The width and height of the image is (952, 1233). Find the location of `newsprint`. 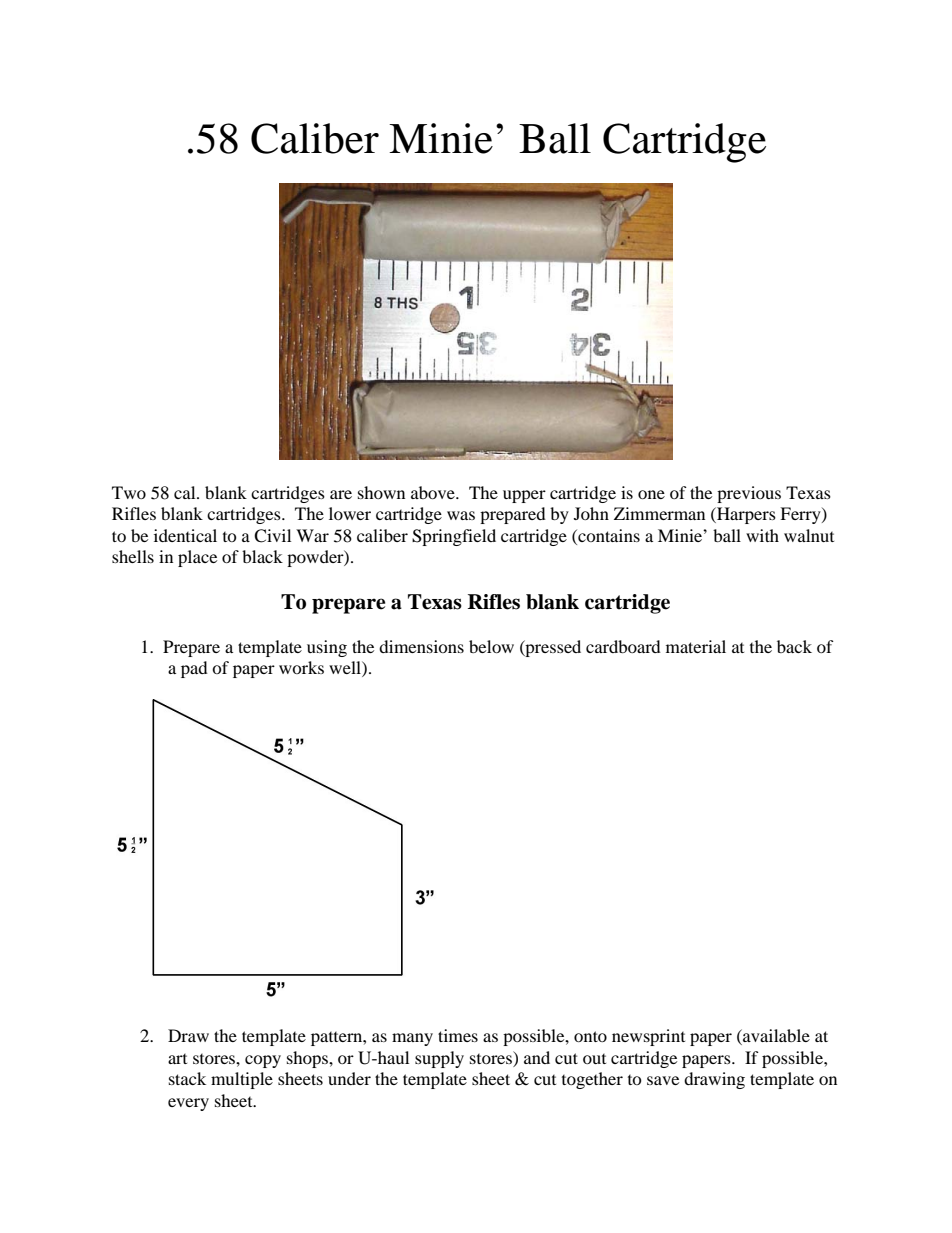

newsprint is located at coordinates (648, 1037).
